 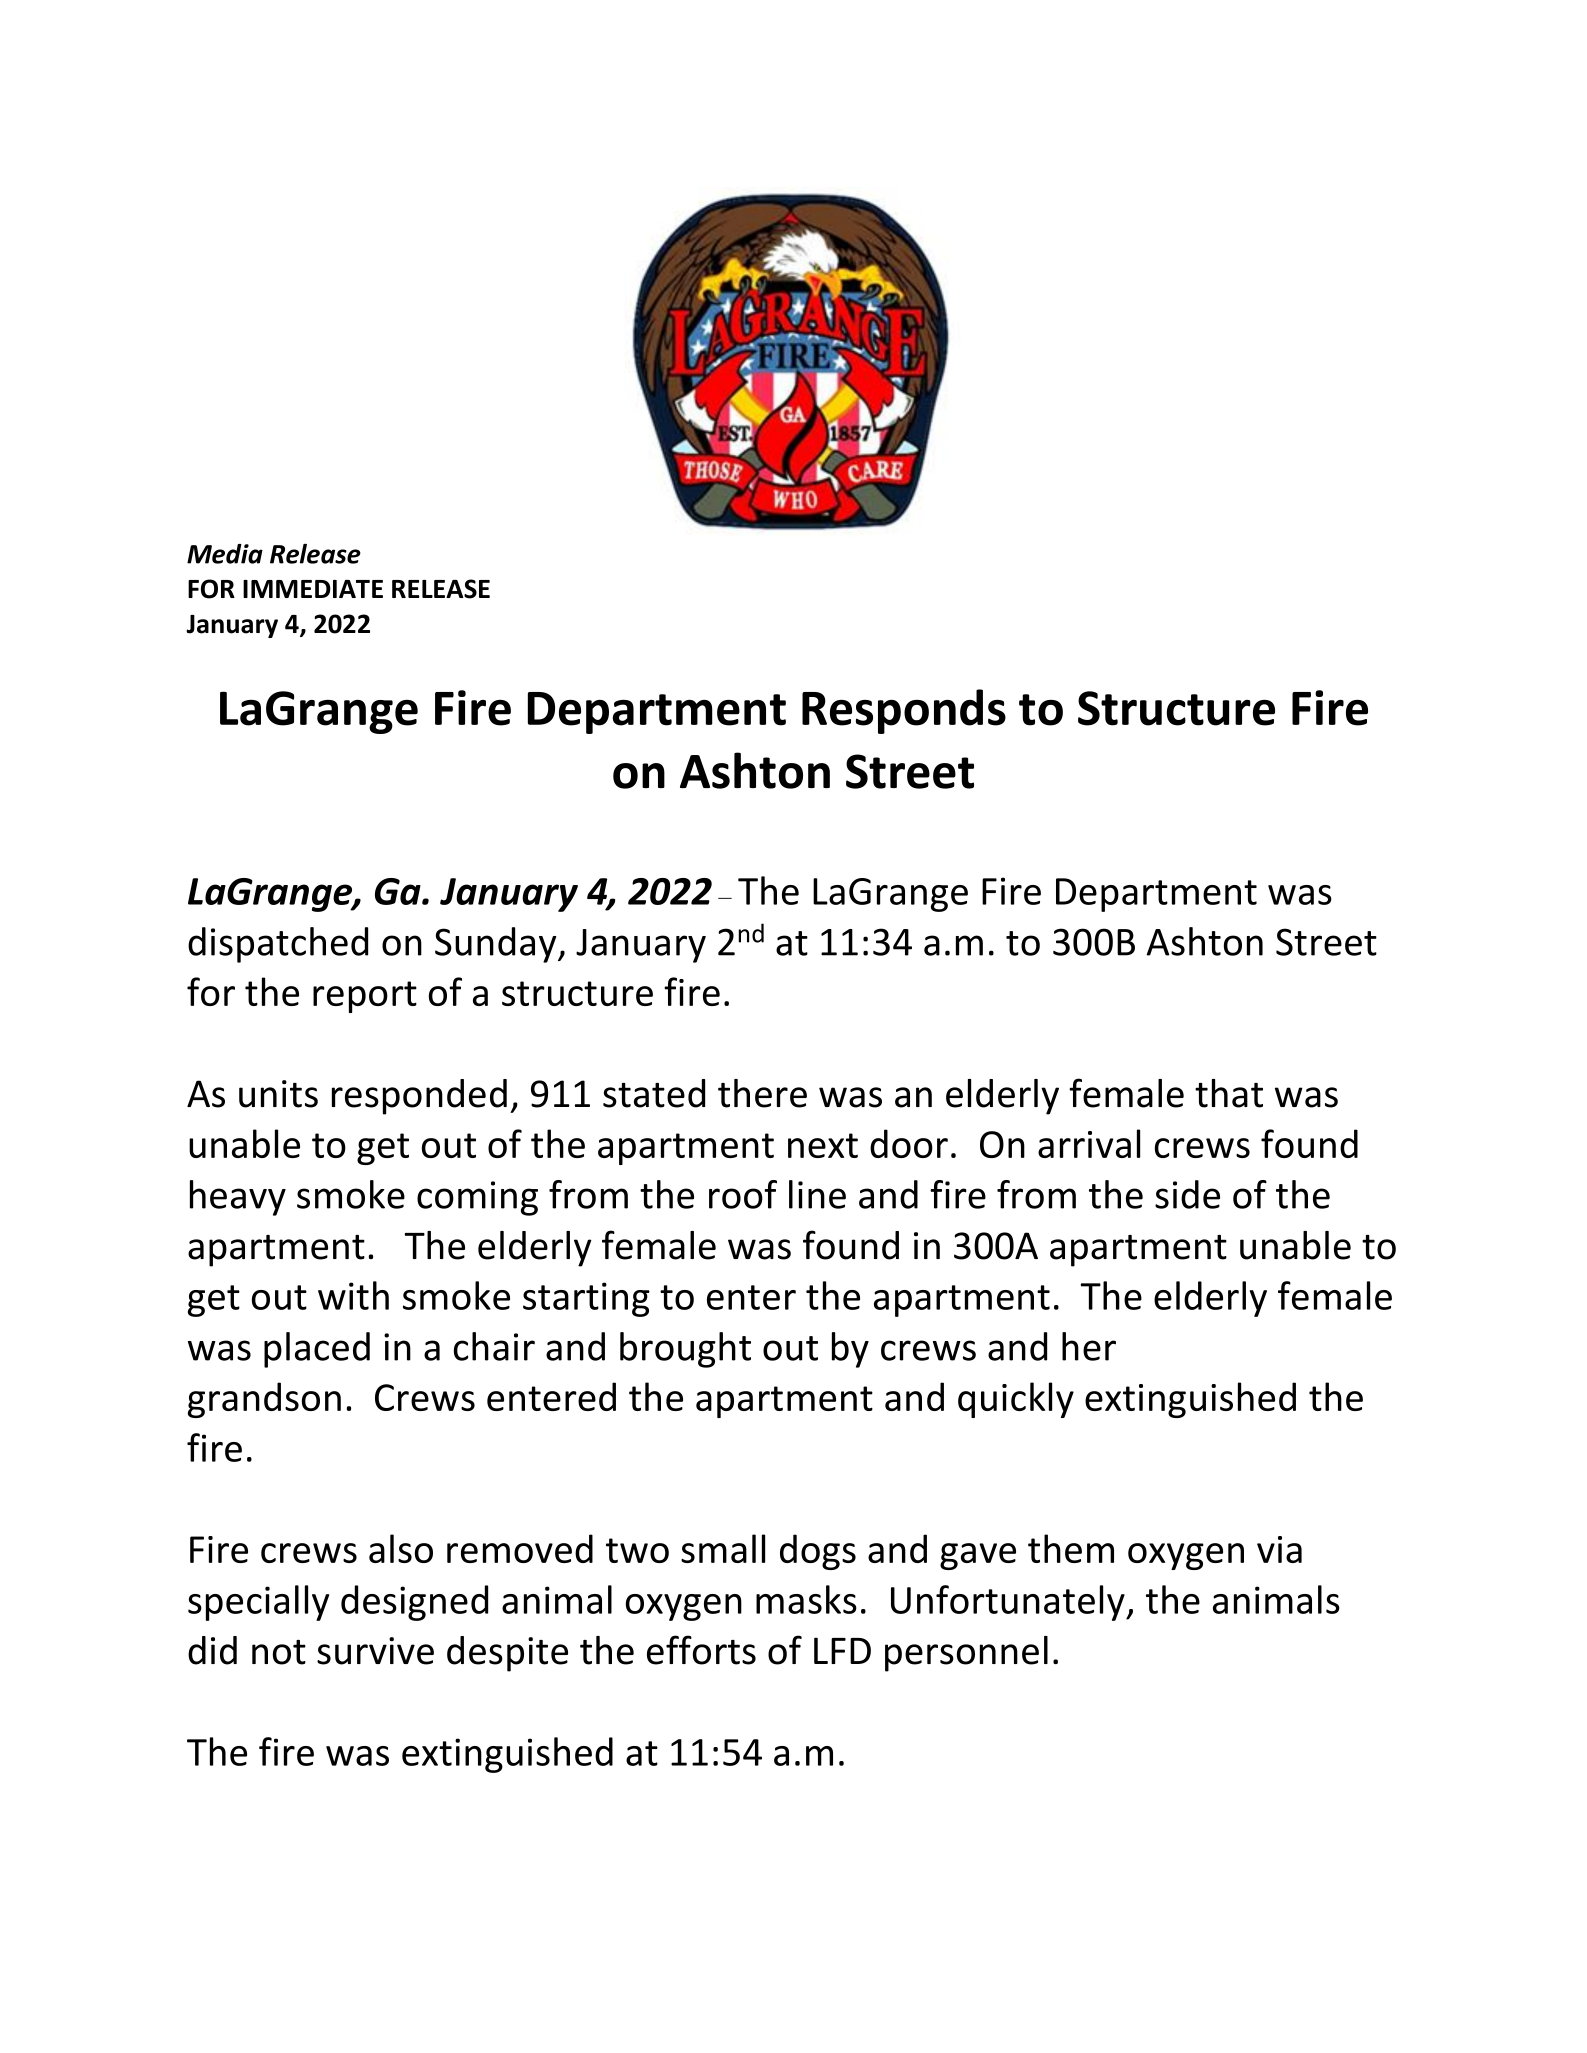 What do you see at coordinates (238, 1198) in the page?
I see `heavy` at bounding box center [238, 1198].
